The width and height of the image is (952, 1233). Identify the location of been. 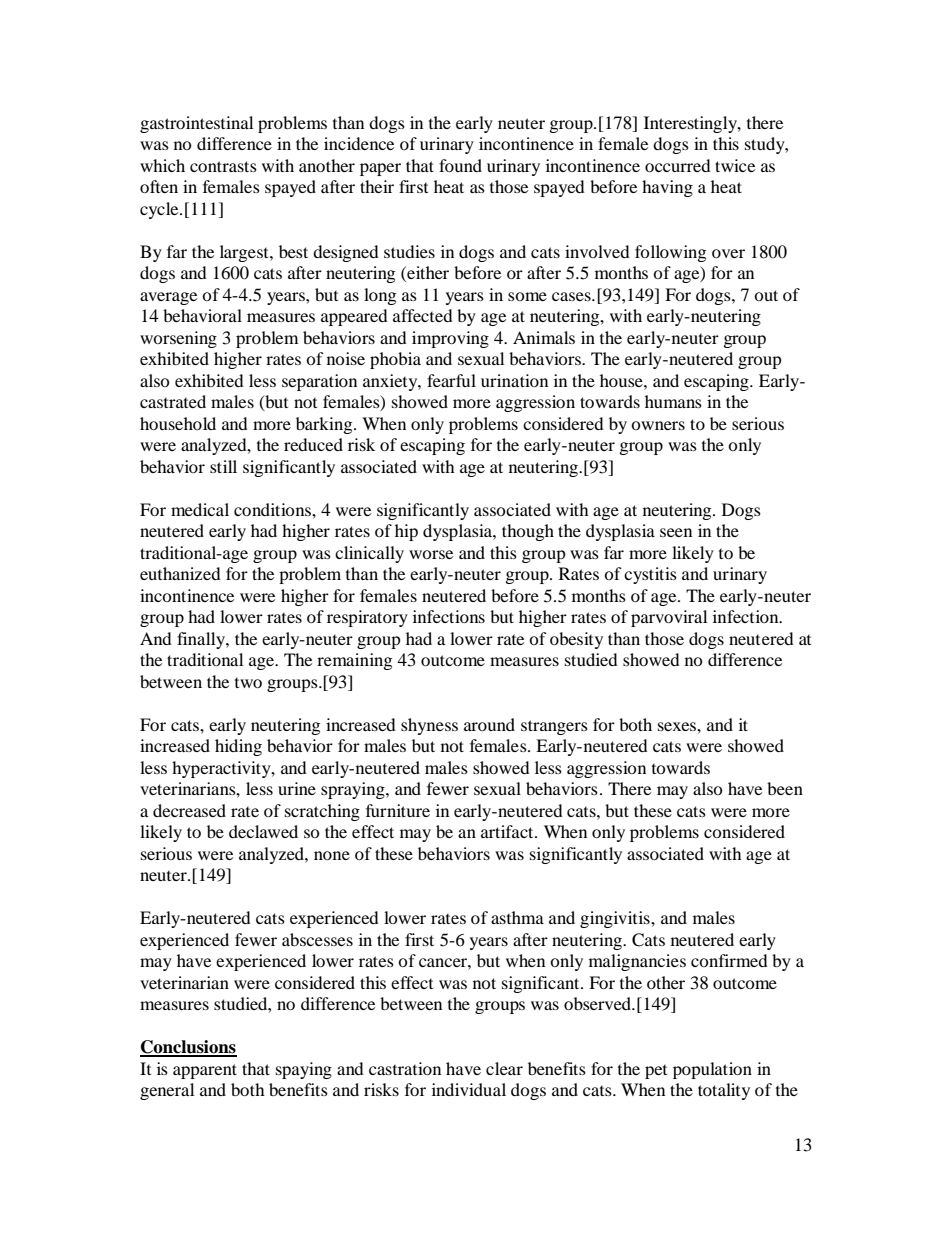
(785, 788).
